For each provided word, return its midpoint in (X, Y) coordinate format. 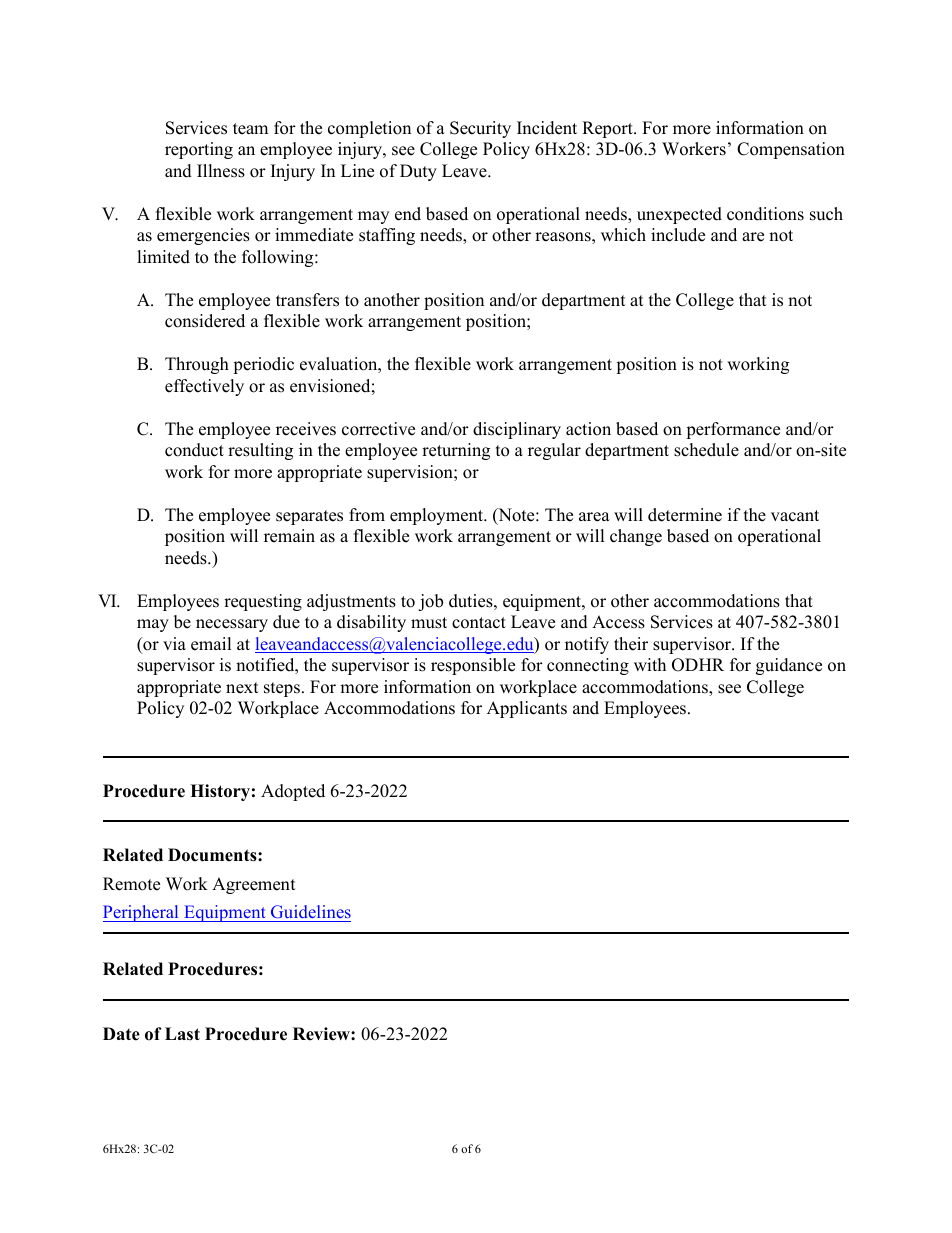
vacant (795, 516)
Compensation (791, 150)
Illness (221, 171)
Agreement (254, 885)
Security (480, 129)
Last (182, 1034)
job (430, 602)
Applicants (527, 709)
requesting (263, 602)
